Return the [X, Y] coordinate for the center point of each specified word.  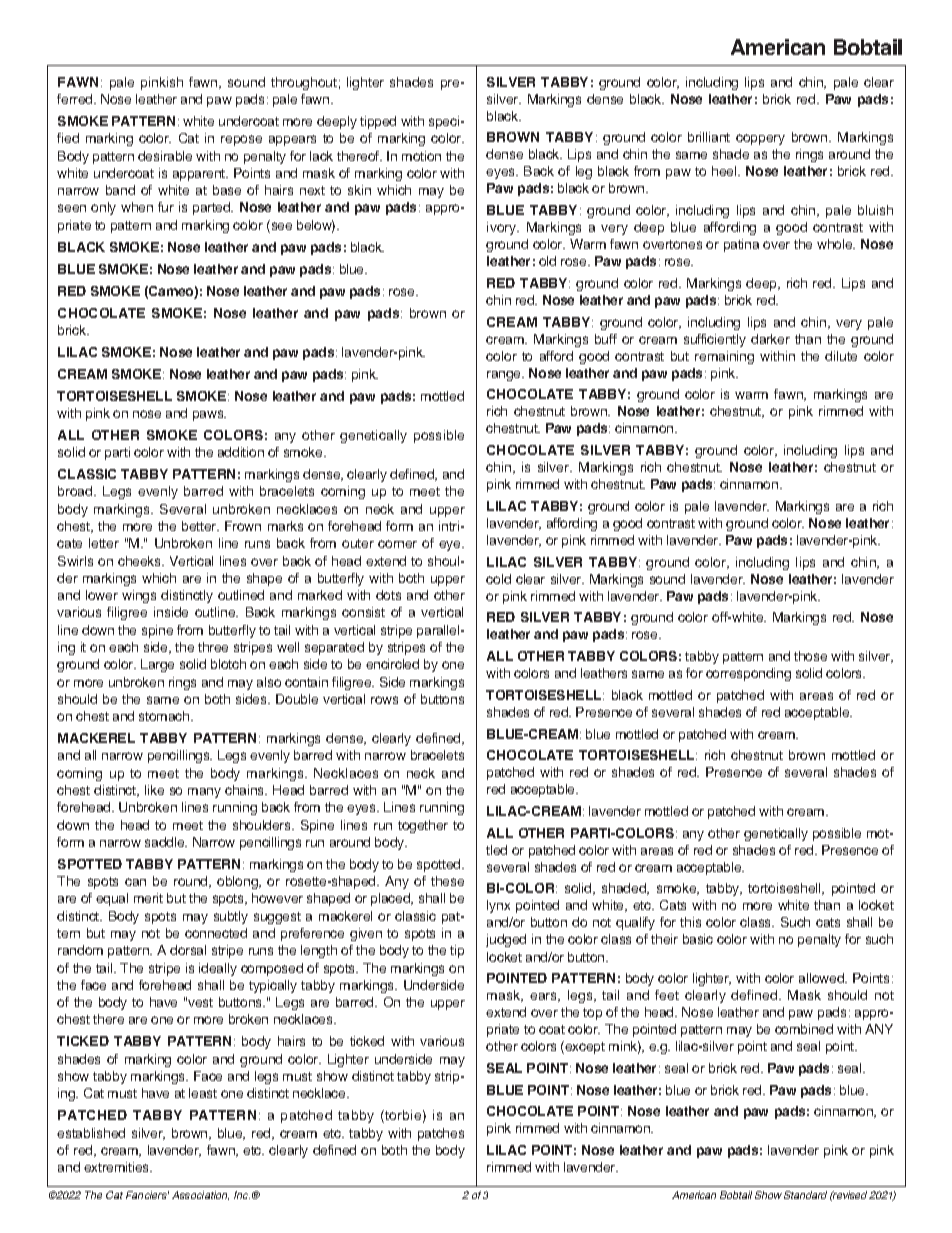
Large [157, 665]
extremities [118, 1167]
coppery [760, 139]
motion [421, 156]
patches [441, 1134]
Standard [805, 1195]
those [810, 656]
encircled [392, 664]
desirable [165, 156]
